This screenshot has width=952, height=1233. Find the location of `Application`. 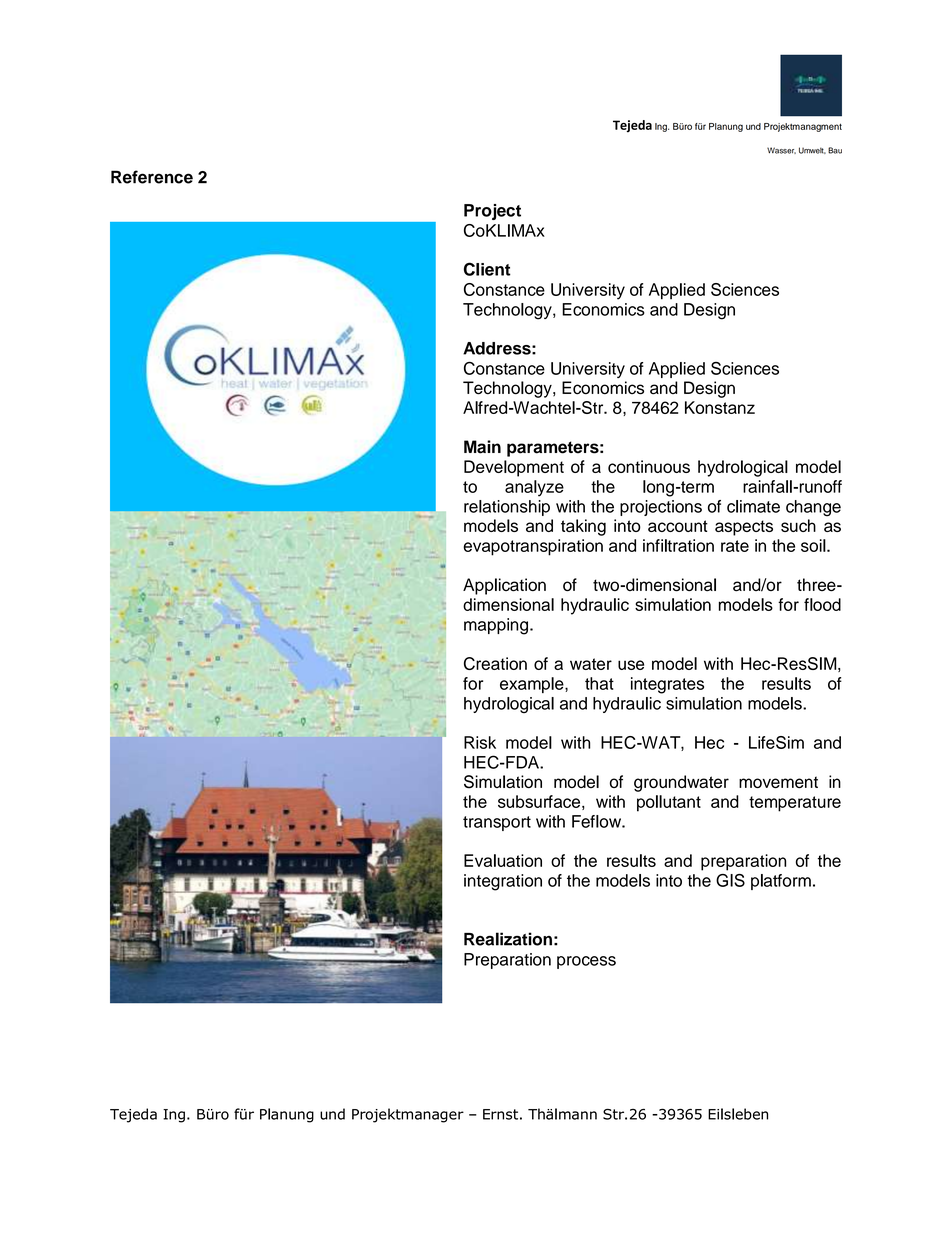

Application is located at coordinates (504, 586).
